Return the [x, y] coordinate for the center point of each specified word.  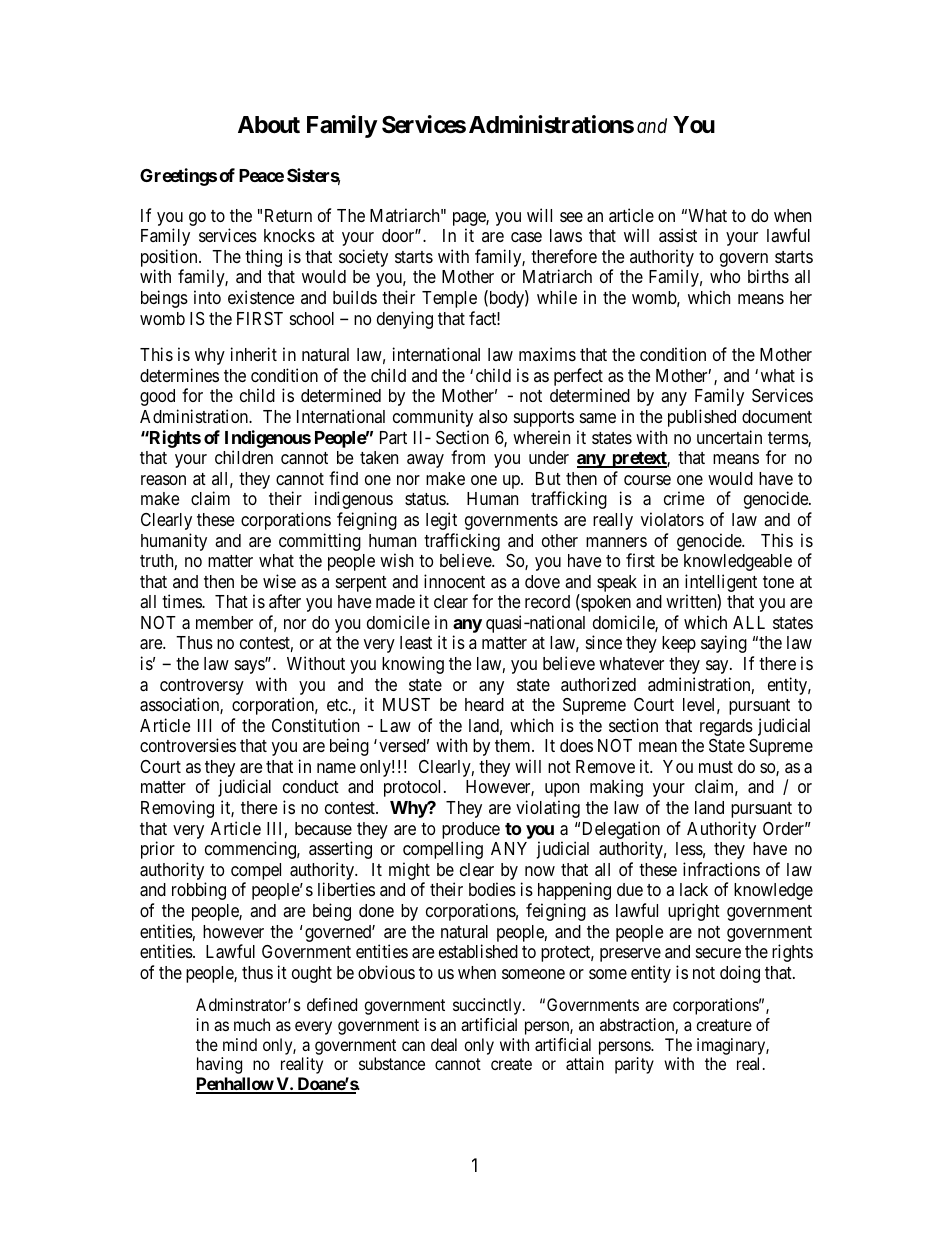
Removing [177, 809]
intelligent [721, 583]
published [702, 418]
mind [240, 1044]
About [269, 125]
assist [678, 235]
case [526, 237]
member [224, 622]
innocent [454, 581]
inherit [254, 354]
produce [471, 832]
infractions [721, 869]
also [493, 416]
